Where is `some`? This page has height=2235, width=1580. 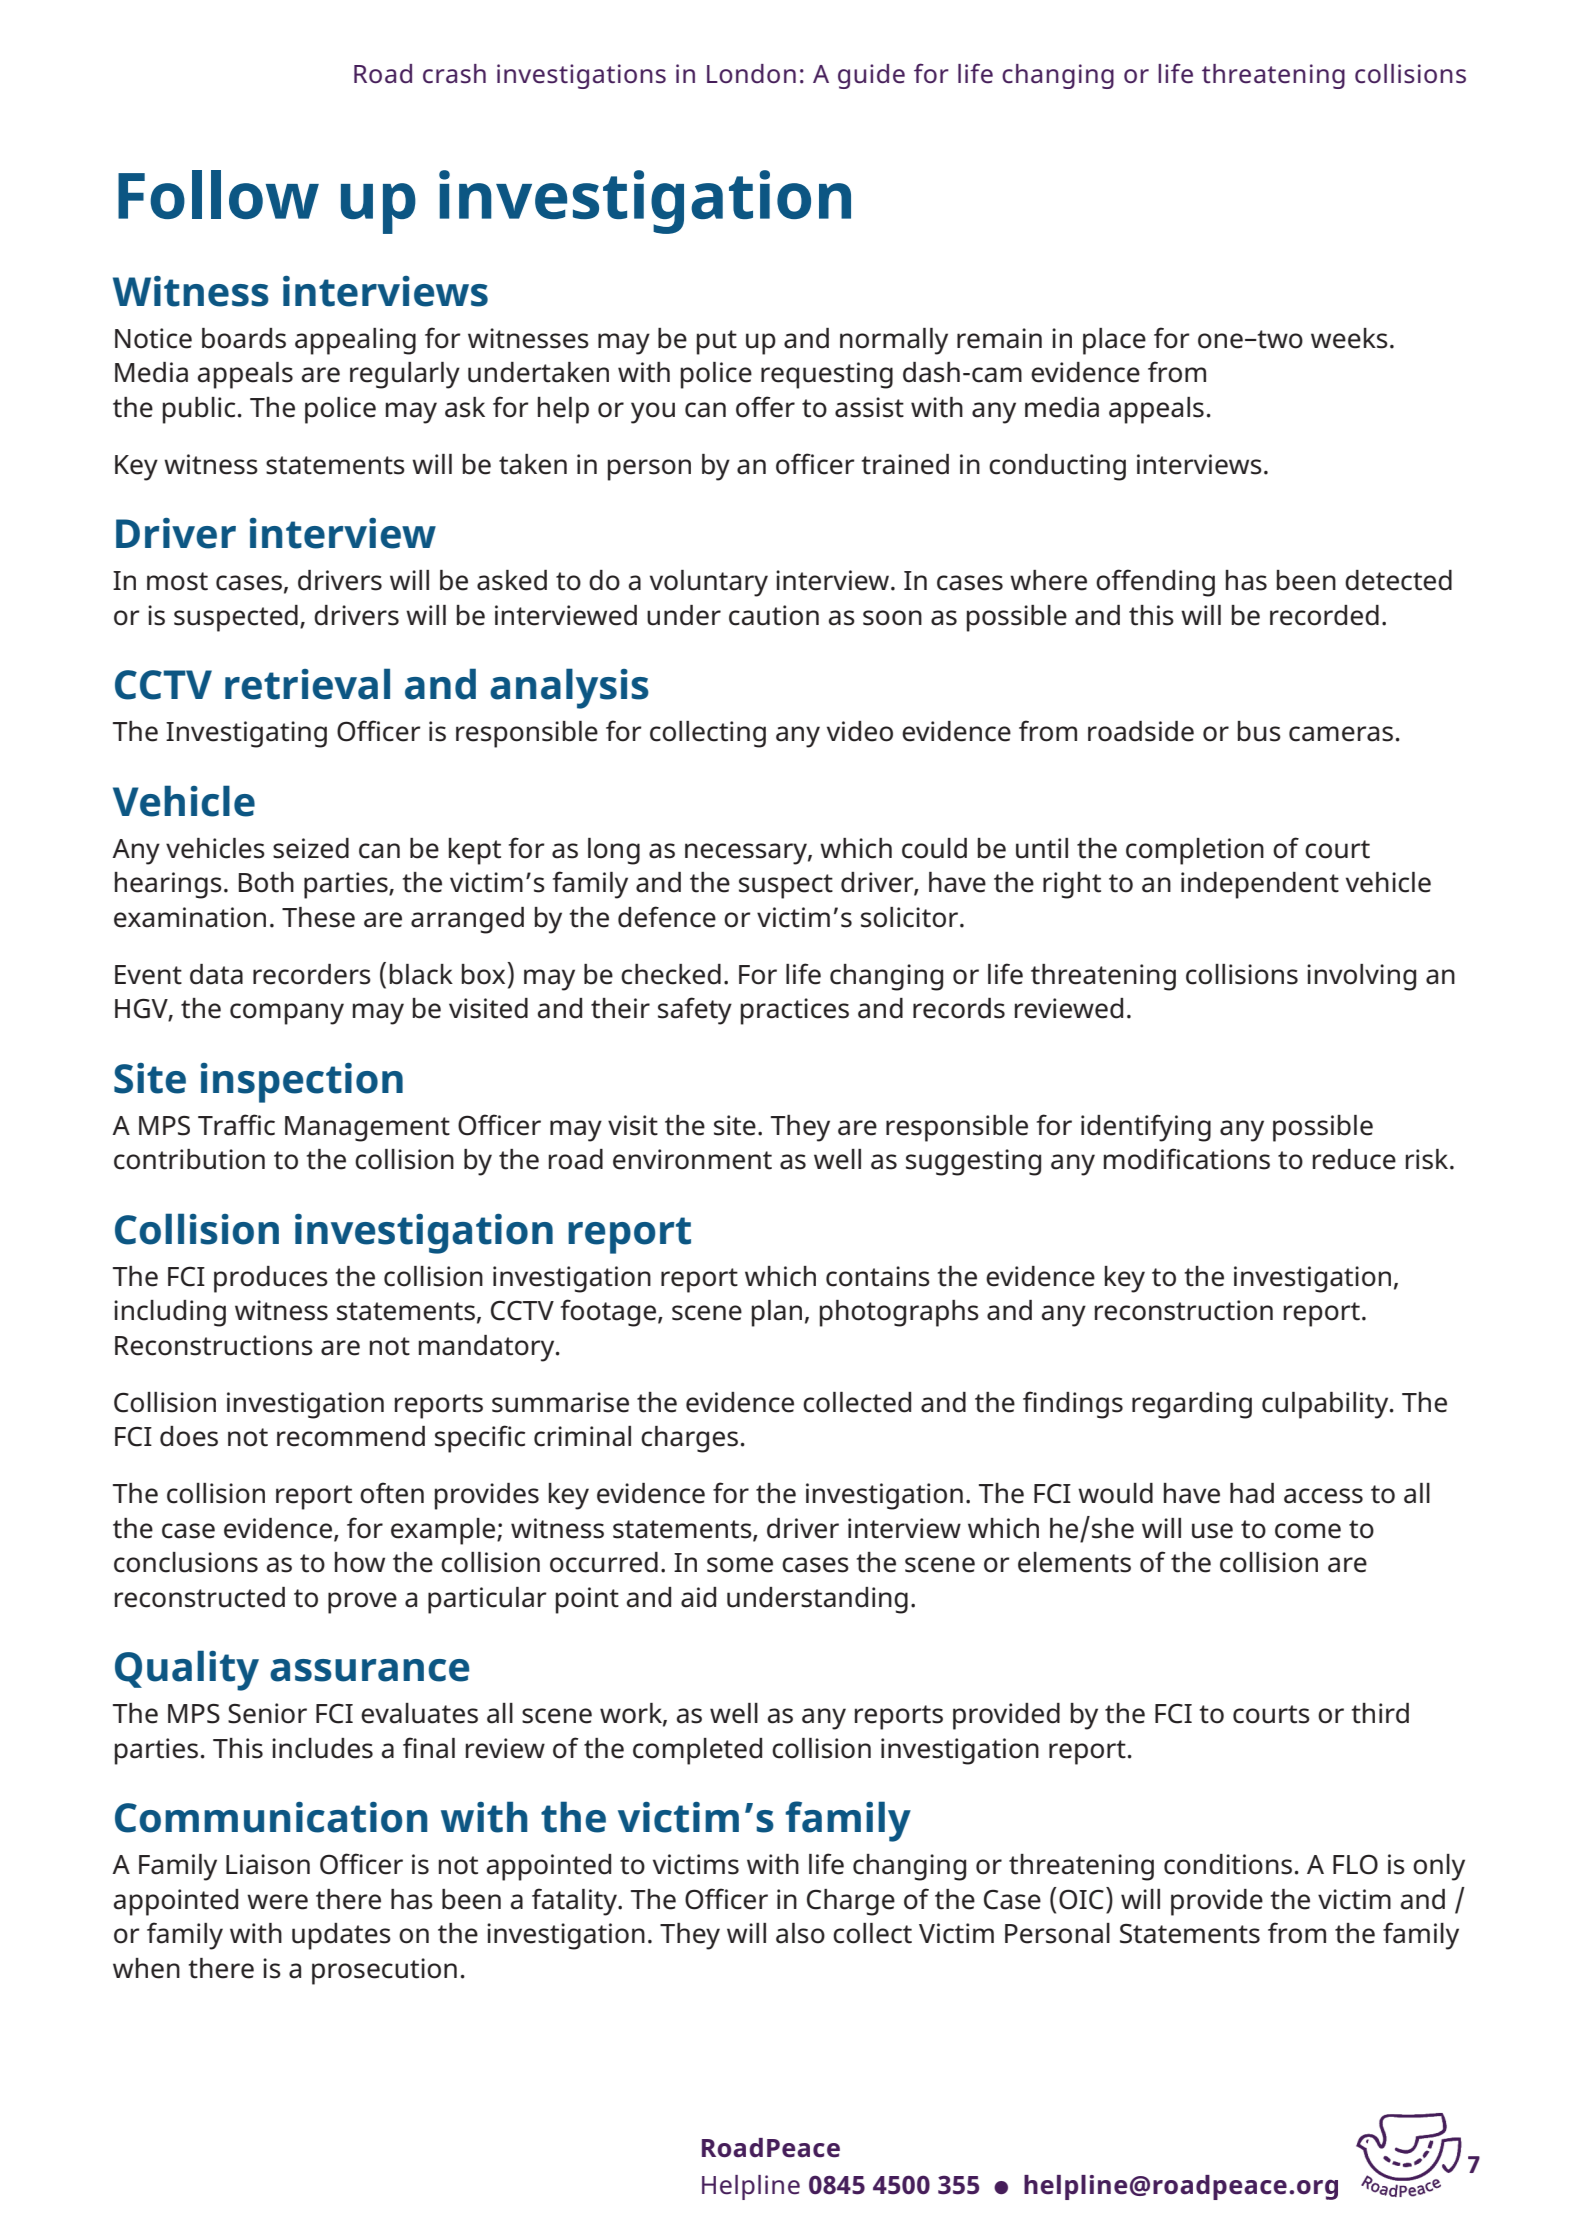
some is located at coordinates (740, 1565).
